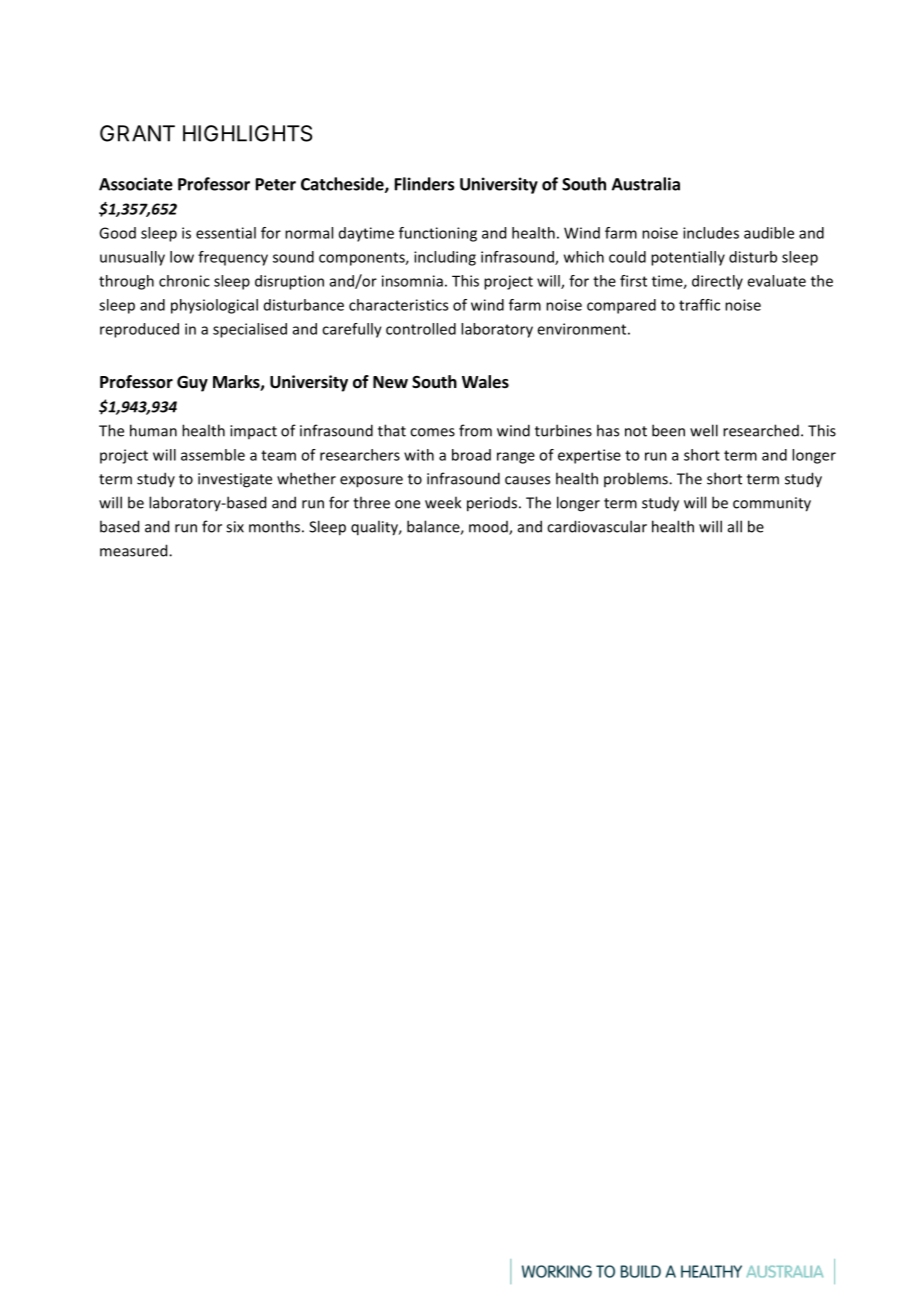  What do you see at coordinates (646, 184) in the document?
I see `Australia` at bounding box center [646, 184].
